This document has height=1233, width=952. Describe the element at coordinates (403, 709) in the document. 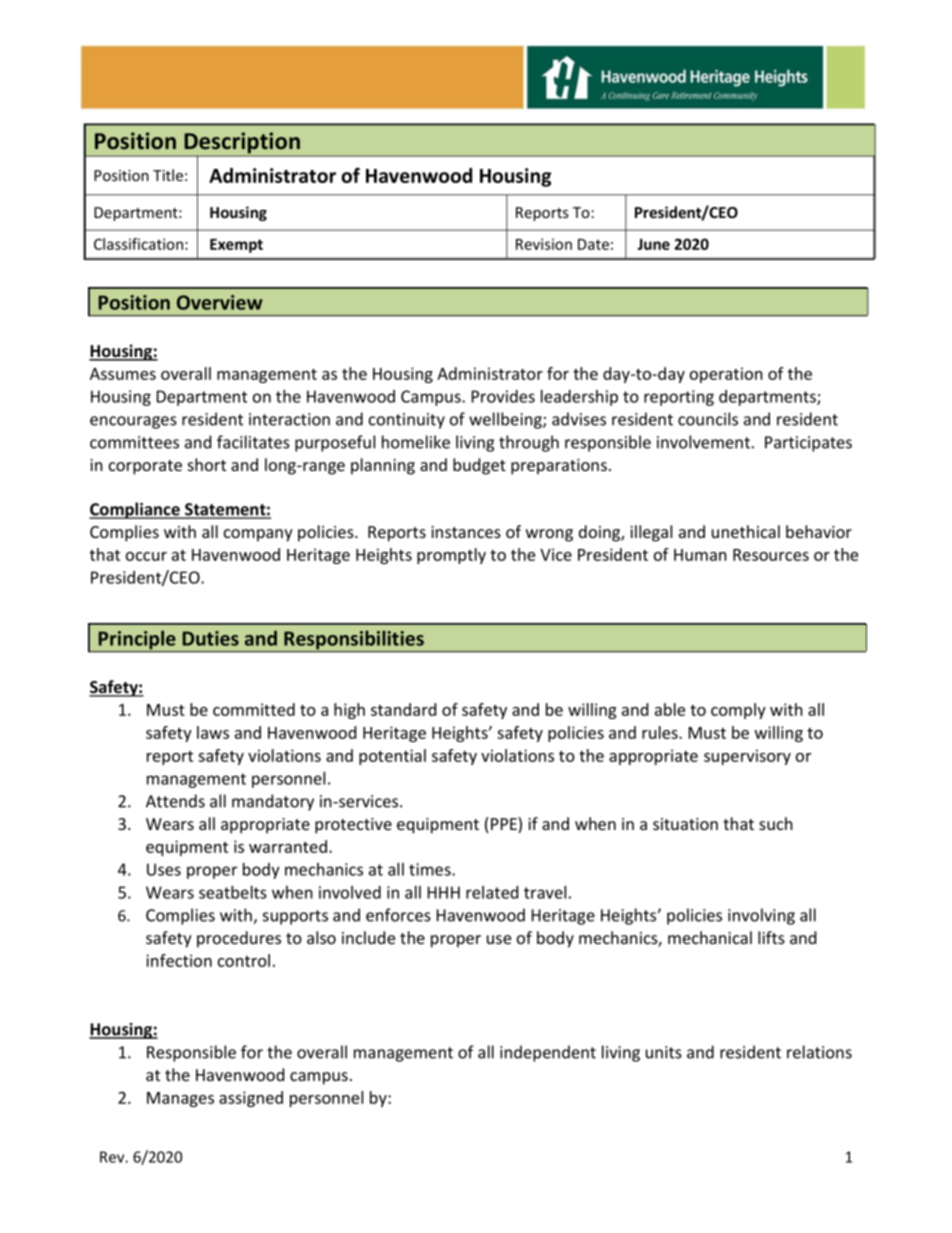

I see `standard` at that location.
